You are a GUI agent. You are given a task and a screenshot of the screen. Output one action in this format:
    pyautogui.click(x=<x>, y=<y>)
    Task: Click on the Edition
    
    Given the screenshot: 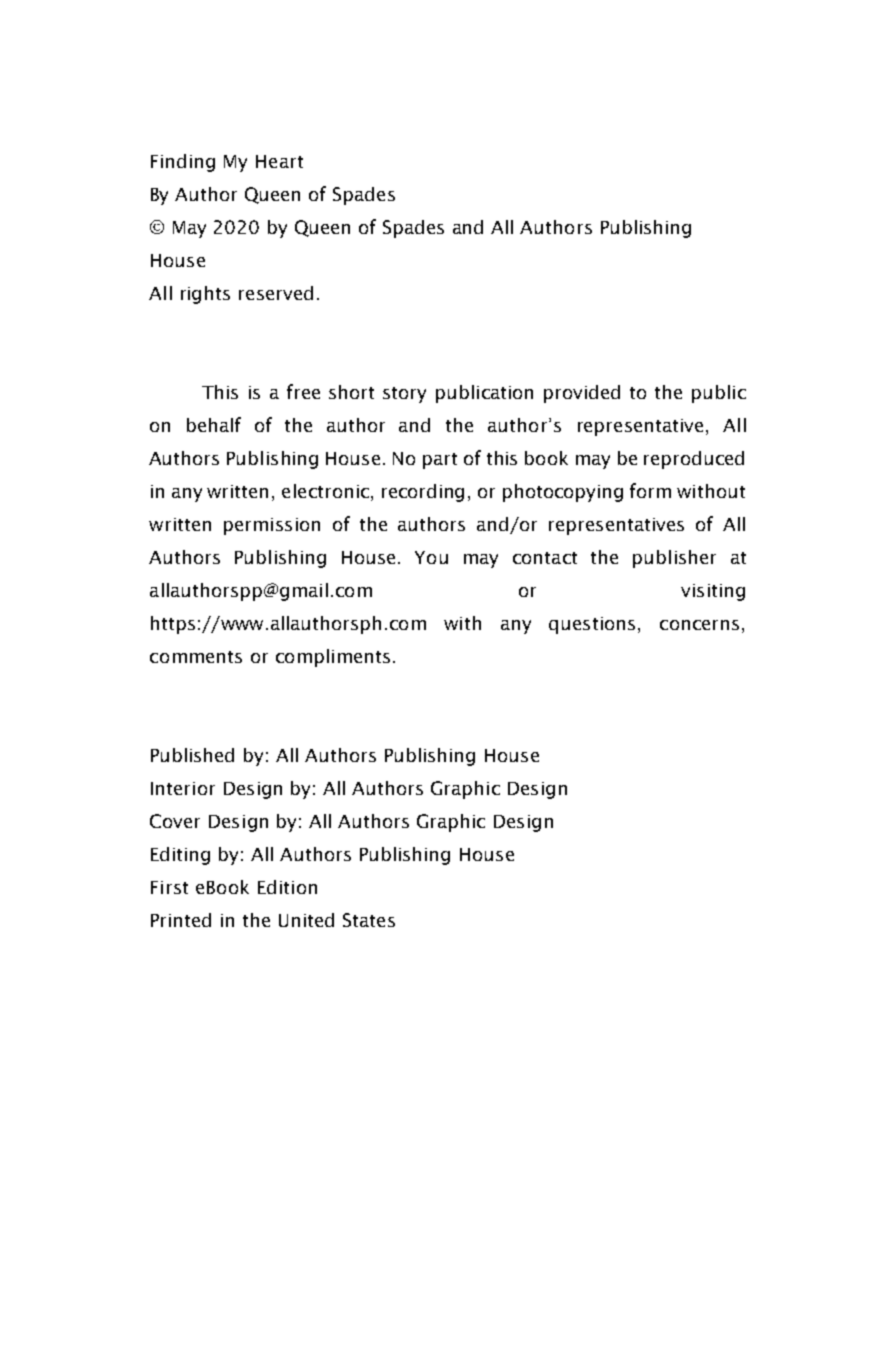 What is the action you would take?
    pyautogui.click(x=287, y=887)
